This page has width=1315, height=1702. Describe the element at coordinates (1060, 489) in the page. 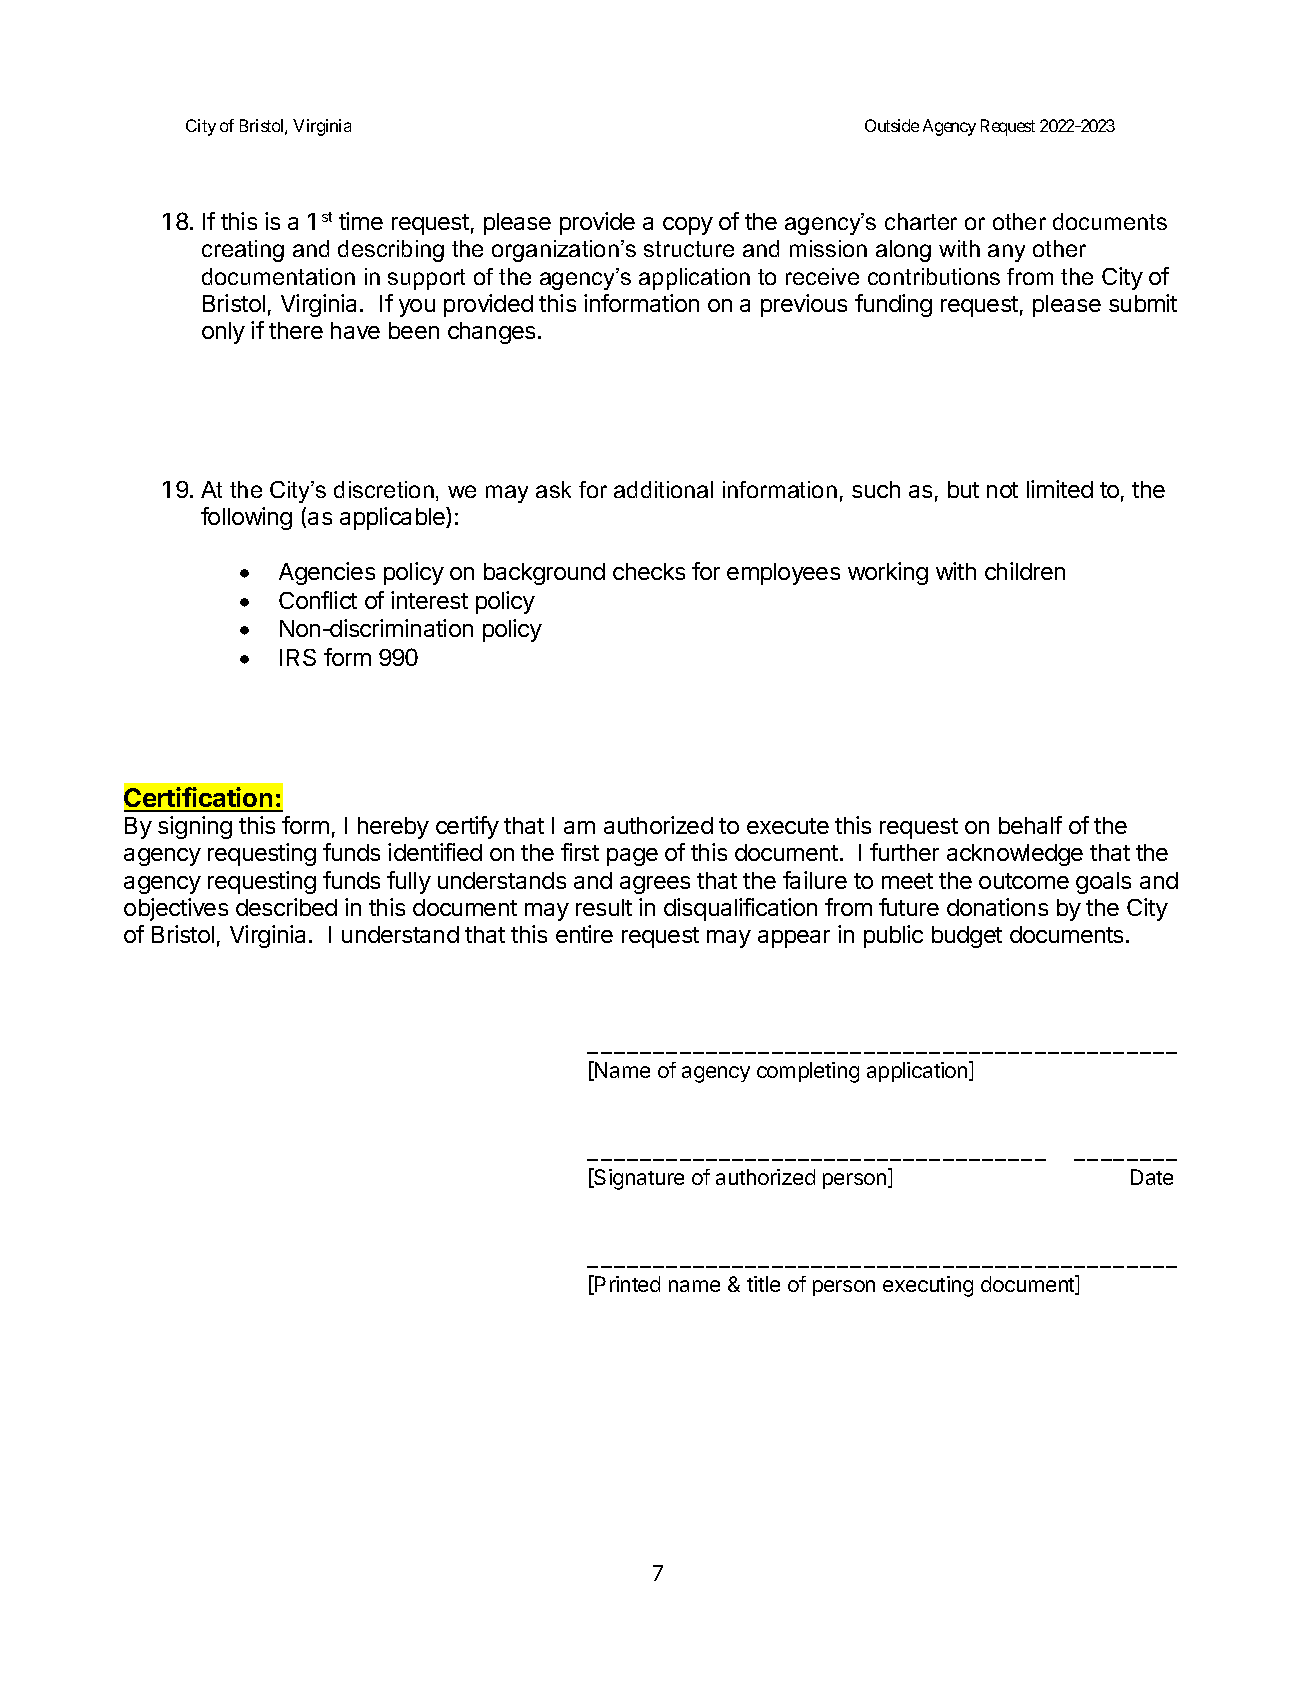

I see `limited` at that location.
